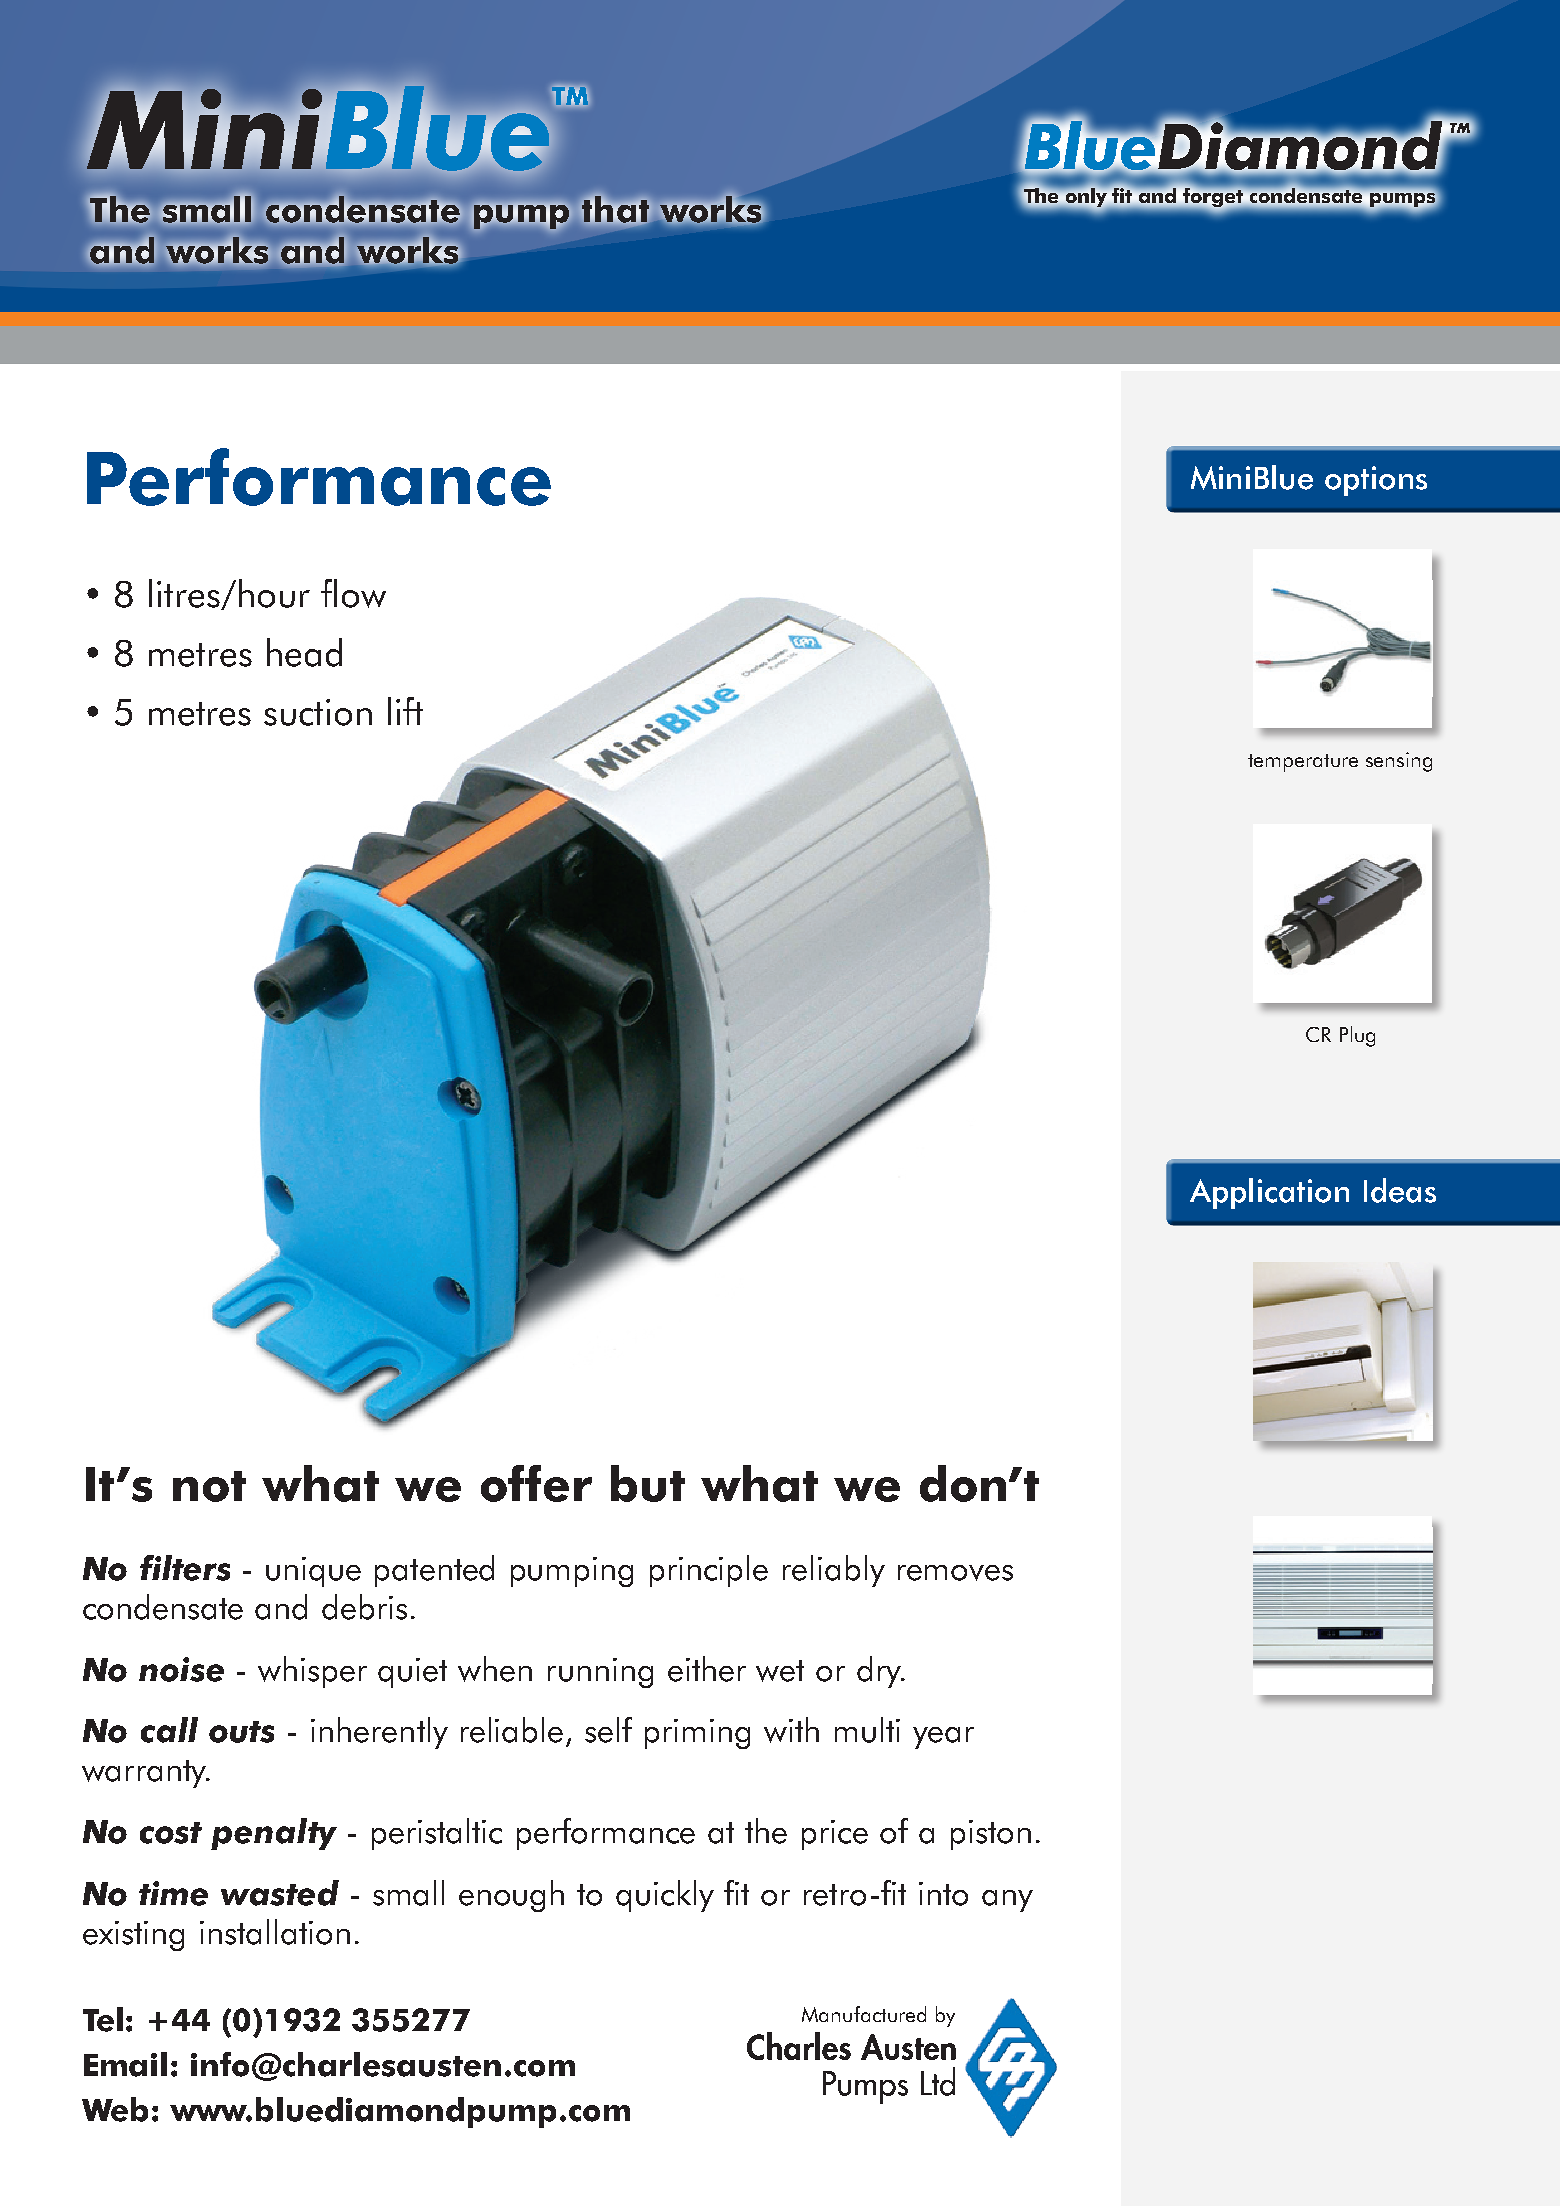 Image resolution: width=1560 pixels, height=2206 pixels. I want to click on temperature, so click(1303, 763).
